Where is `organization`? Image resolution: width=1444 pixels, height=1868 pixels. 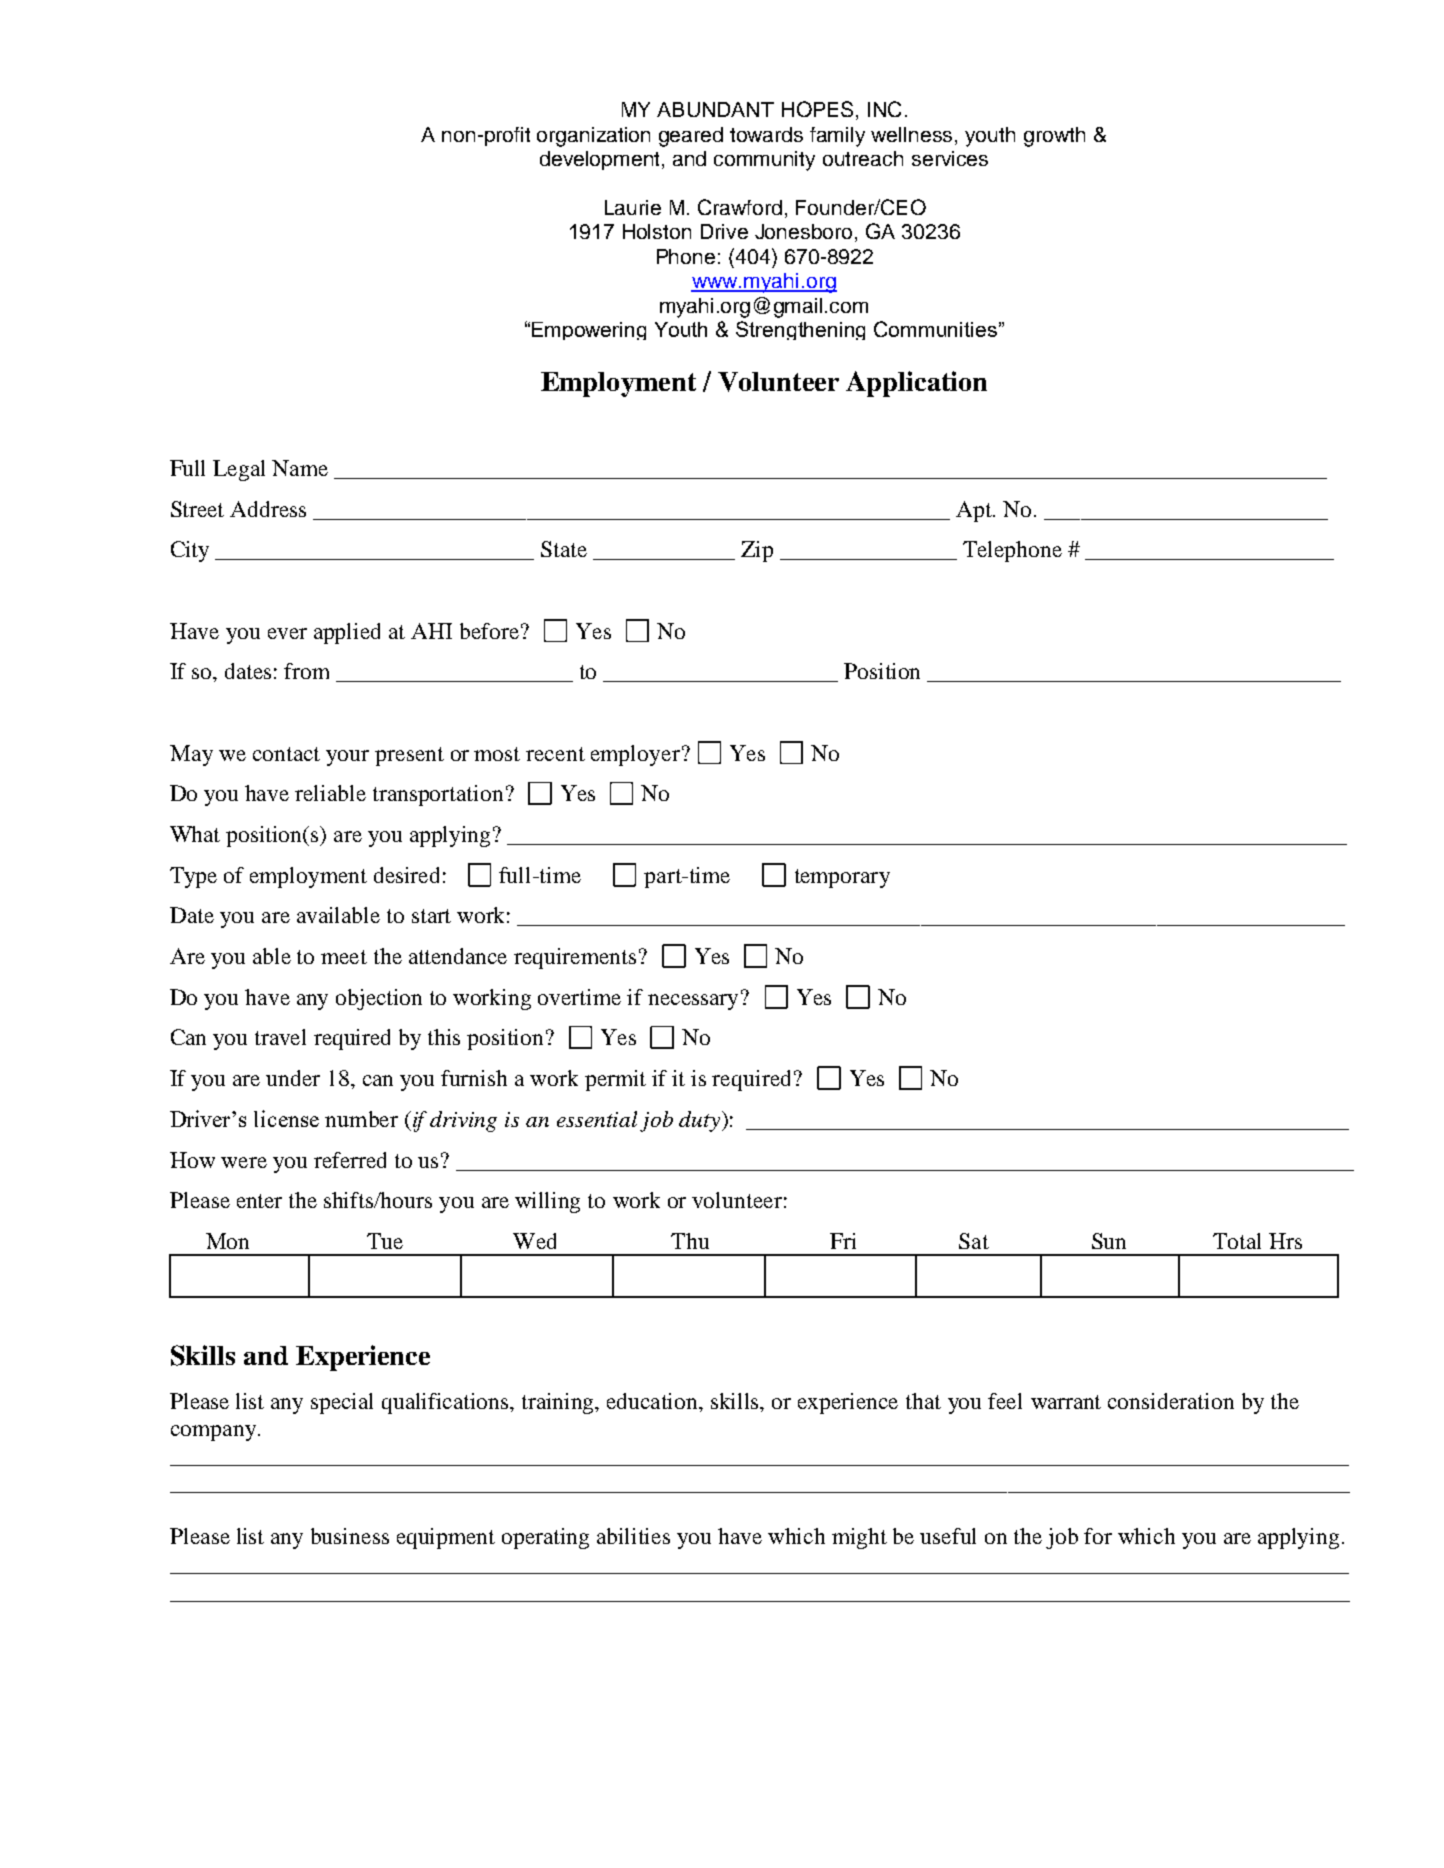
organization is located at coordinates (593, 137).
